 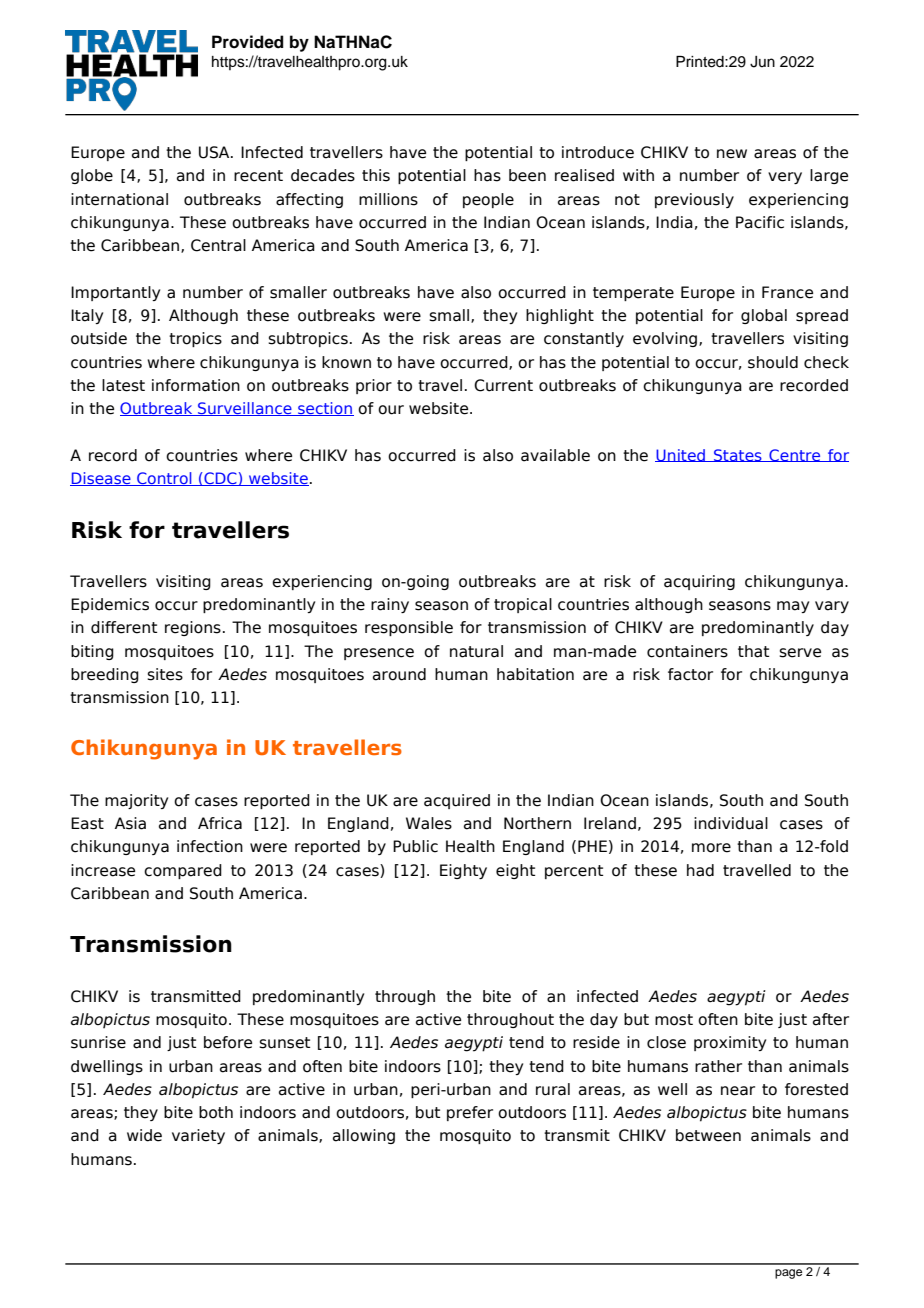 What do you see at coordinates (476, 651) in the screenshot?
I see `natural` at bounding box center [476, 651].
